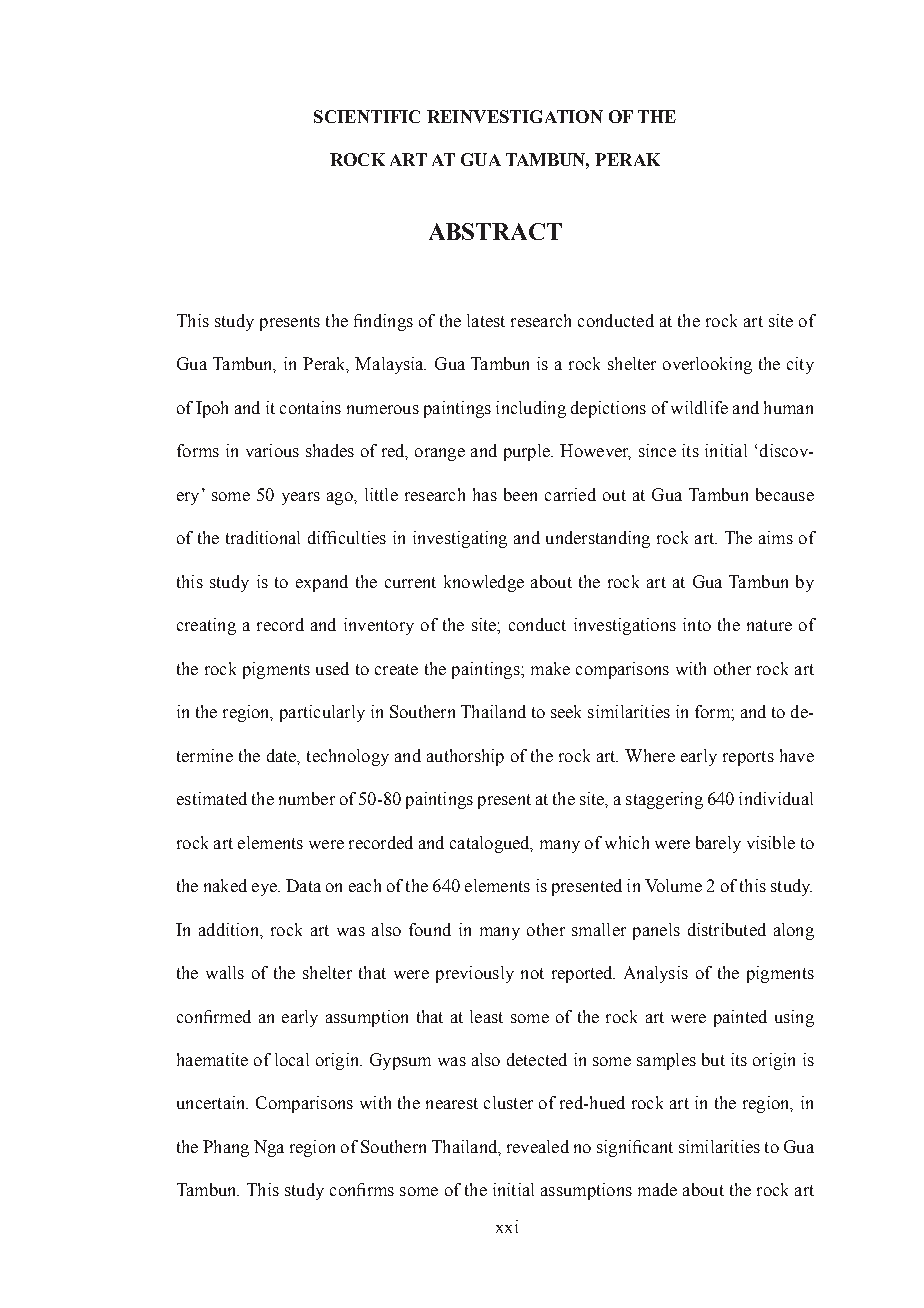 This page has height=1308, width=924. Describe the element at coordinates (699, 407) in the page. I see `wildlife` at that location.
